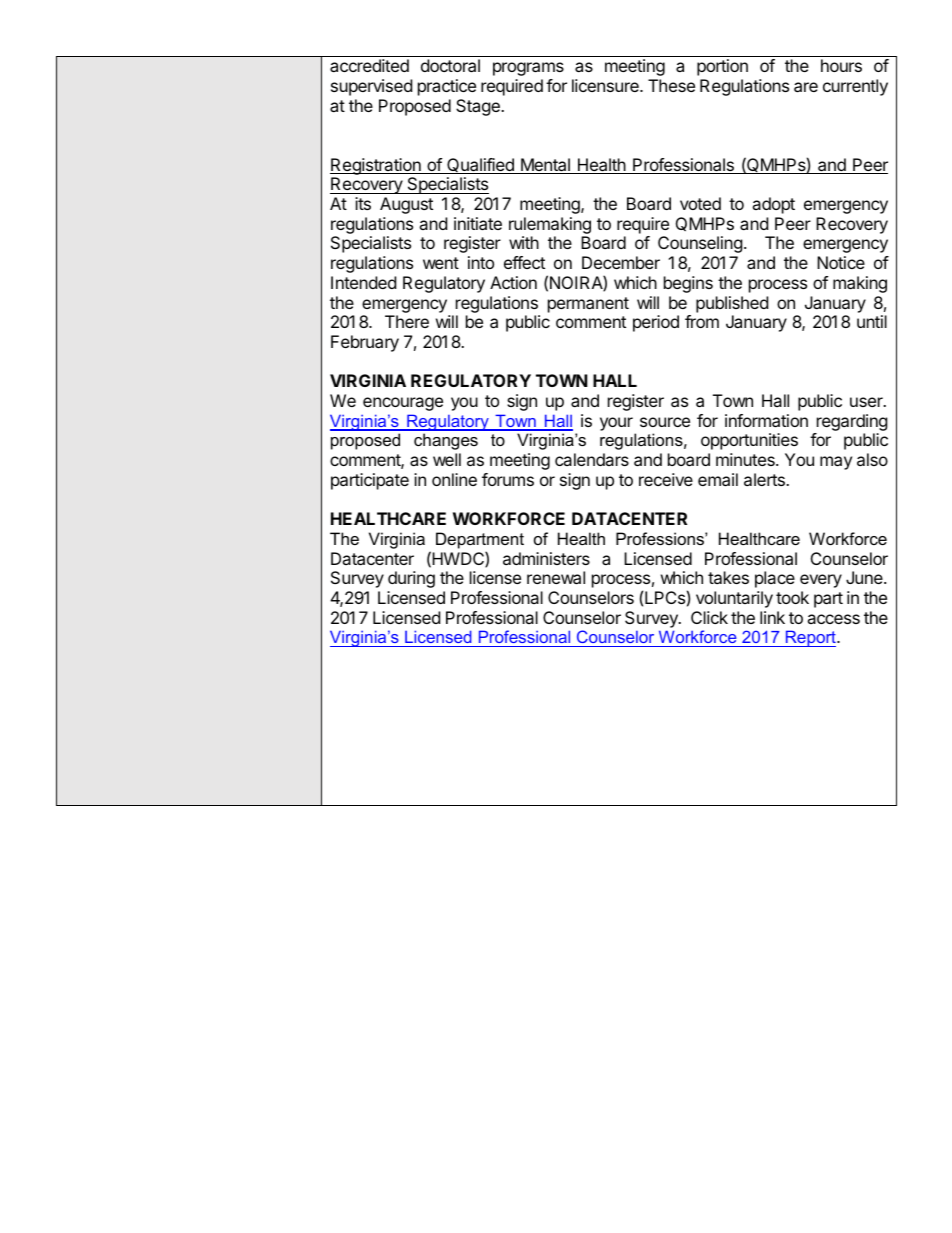 The height and width of the image is (1233, 952). What do you see at coordinates (872, 321) in the image?
I see `until` at bounding box center [872, 321].
